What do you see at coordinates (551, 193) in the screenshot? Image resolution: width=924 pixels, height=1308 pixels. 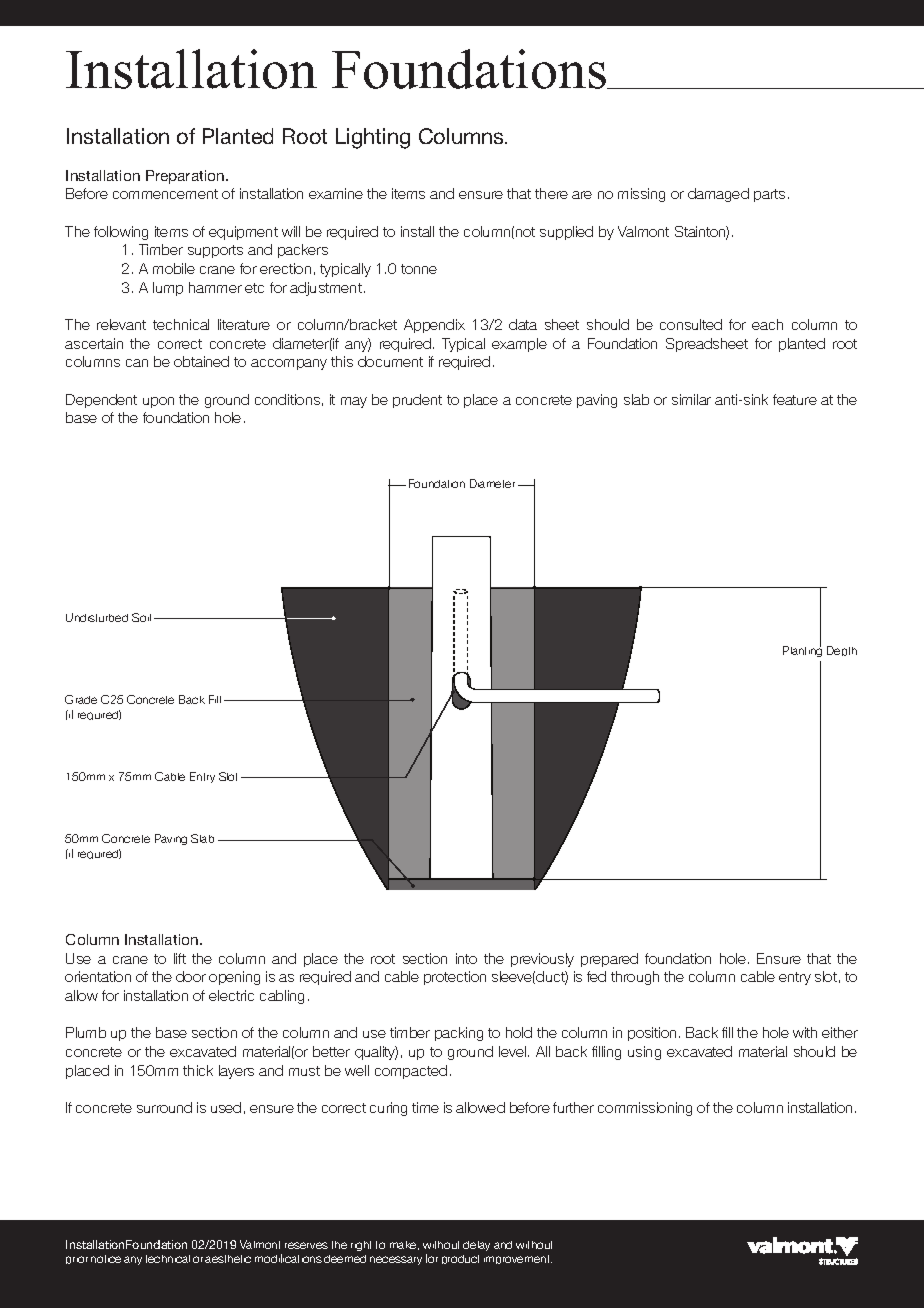 I see `there` at bounding box center [551, 193].
